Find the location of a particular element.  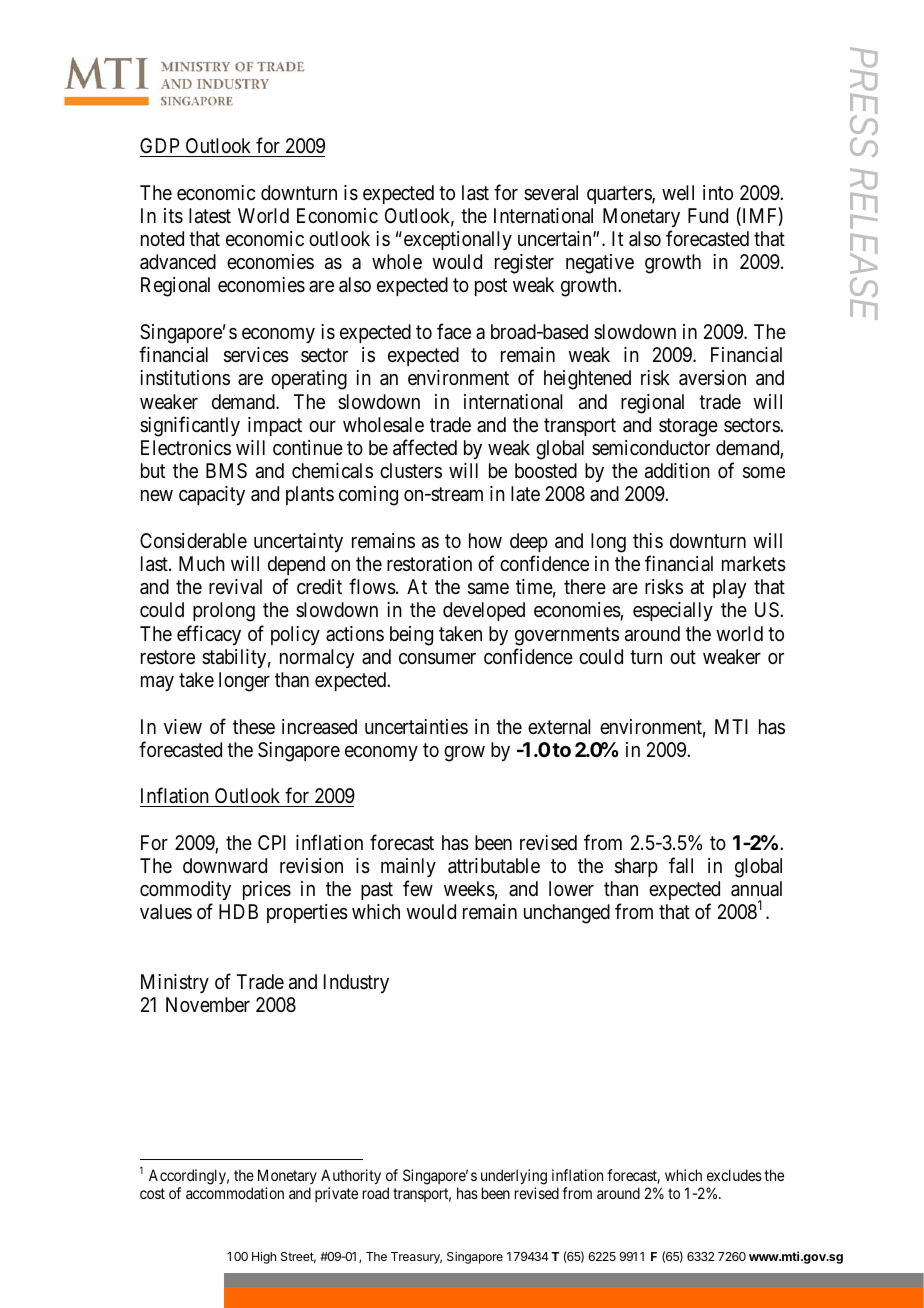

this is located at coordinates (648, 540).
